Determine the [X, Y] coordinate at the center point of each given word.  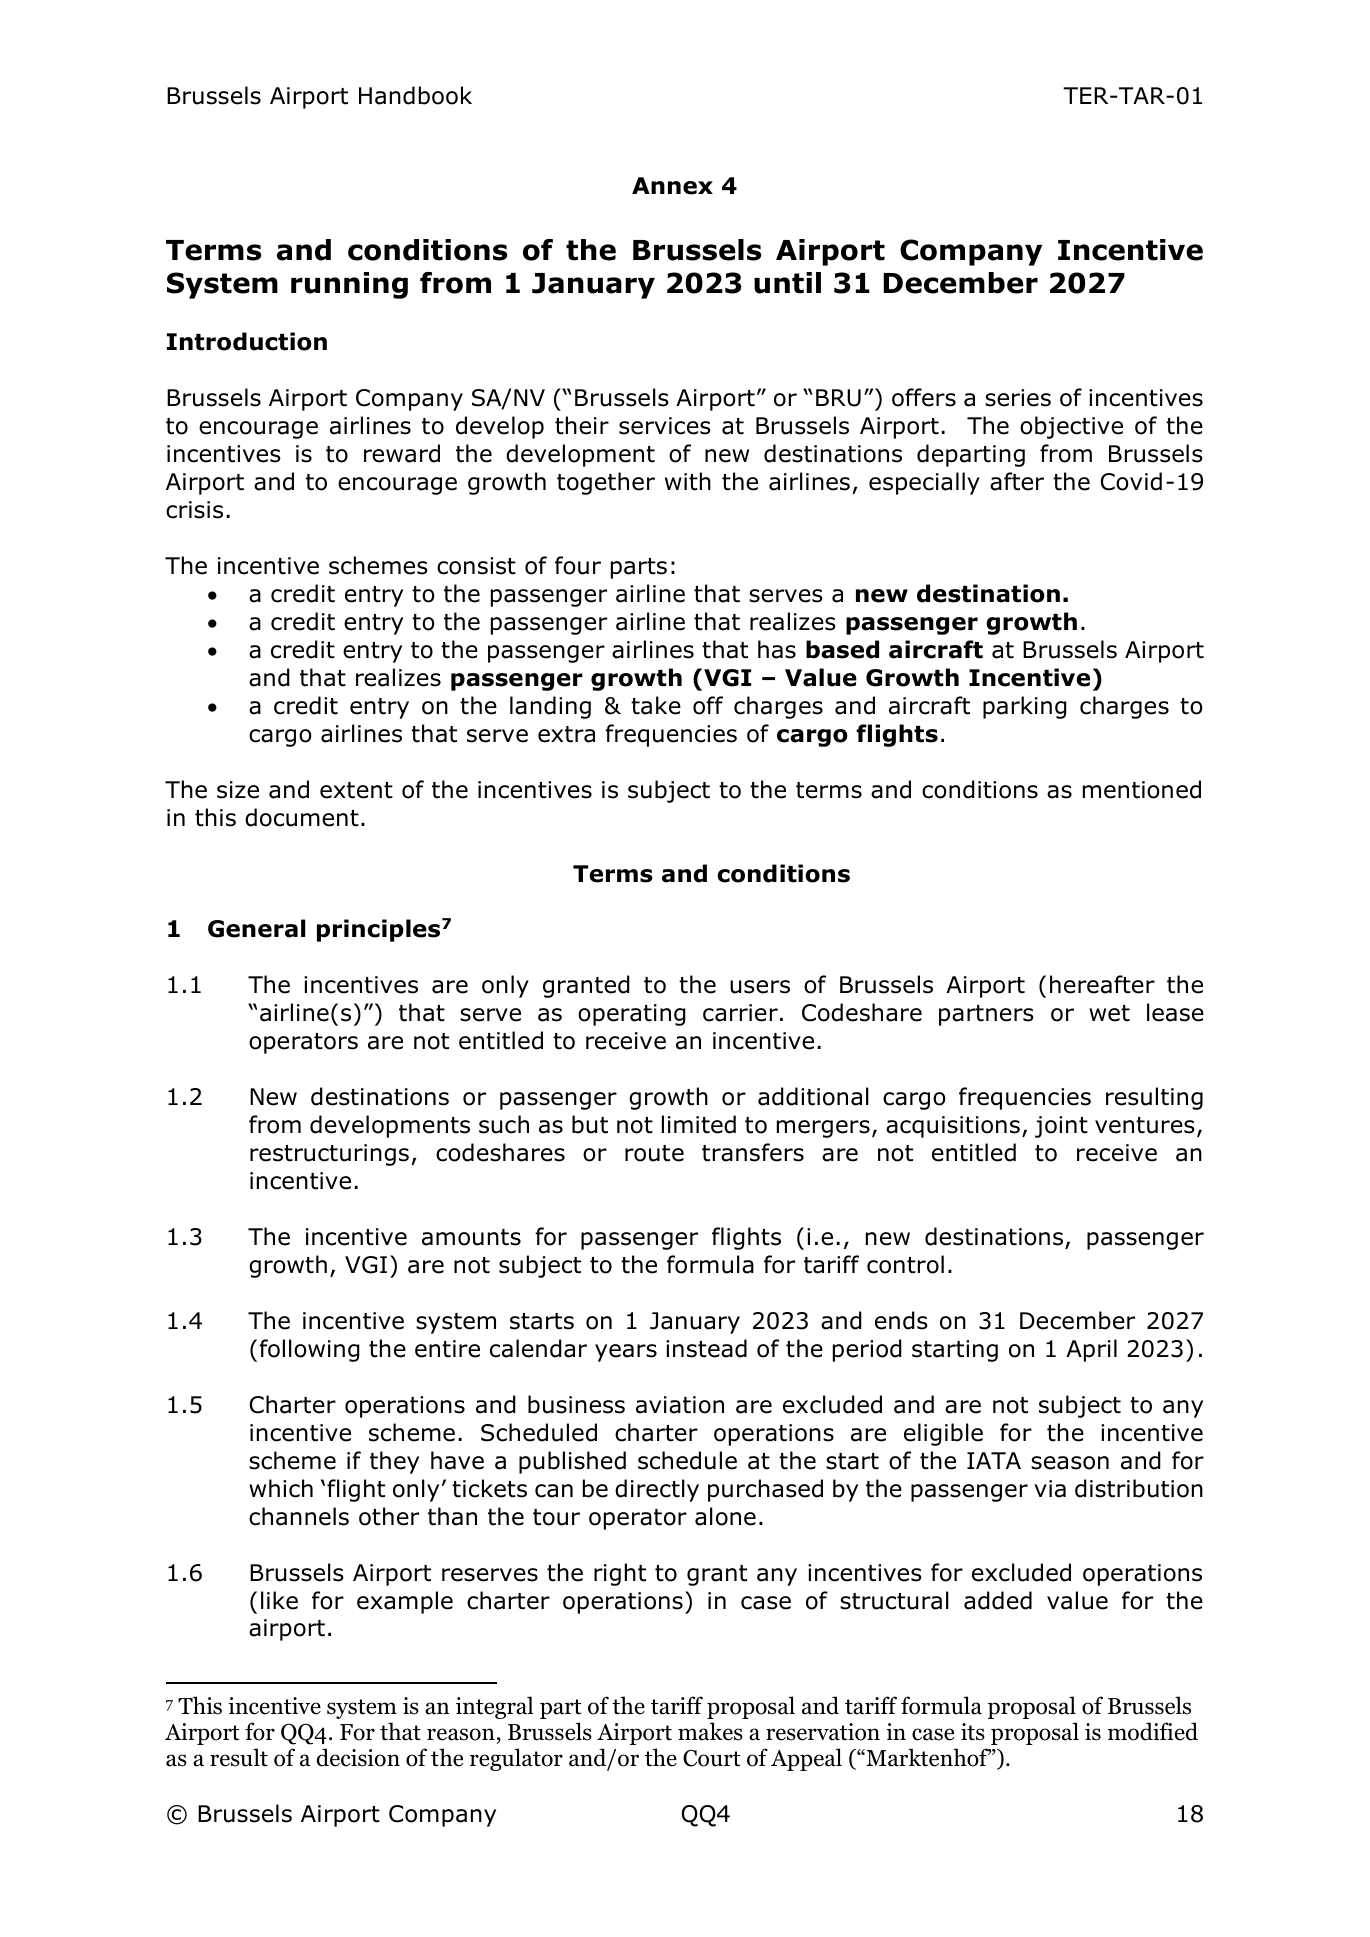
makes [710, 1731]
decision [358, 1757]
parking [1025, 707]
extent [356, 790]
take [656, 705]
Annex [672, 186]
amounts [471, 1237]
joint [1061, 1127]
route [654, 1153]
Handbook [415, 95]
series [1018, 398]
